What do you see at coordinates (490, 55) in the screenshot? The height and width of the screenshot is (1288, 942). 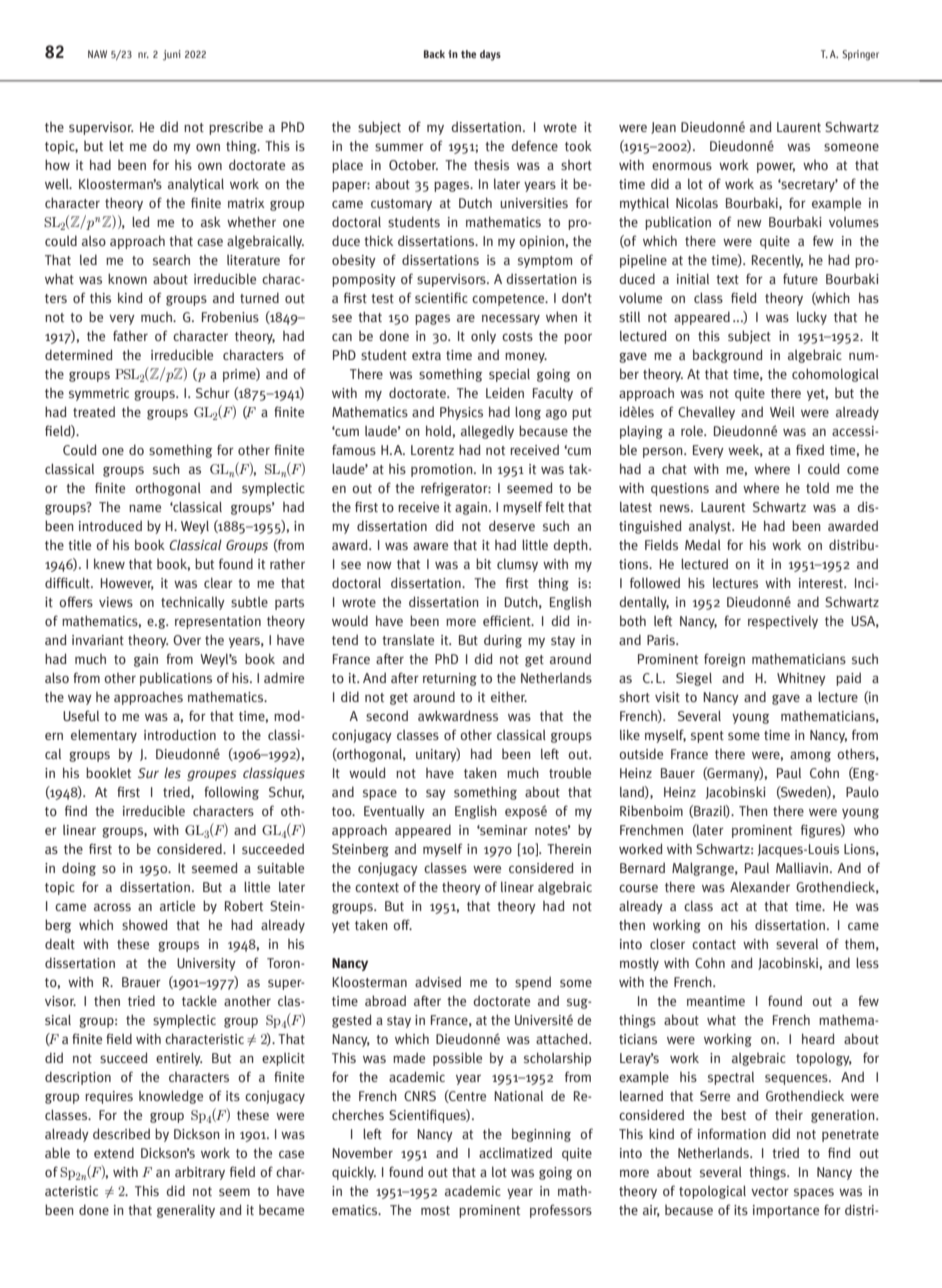 I see `days` at bounding box center [490, 55].
